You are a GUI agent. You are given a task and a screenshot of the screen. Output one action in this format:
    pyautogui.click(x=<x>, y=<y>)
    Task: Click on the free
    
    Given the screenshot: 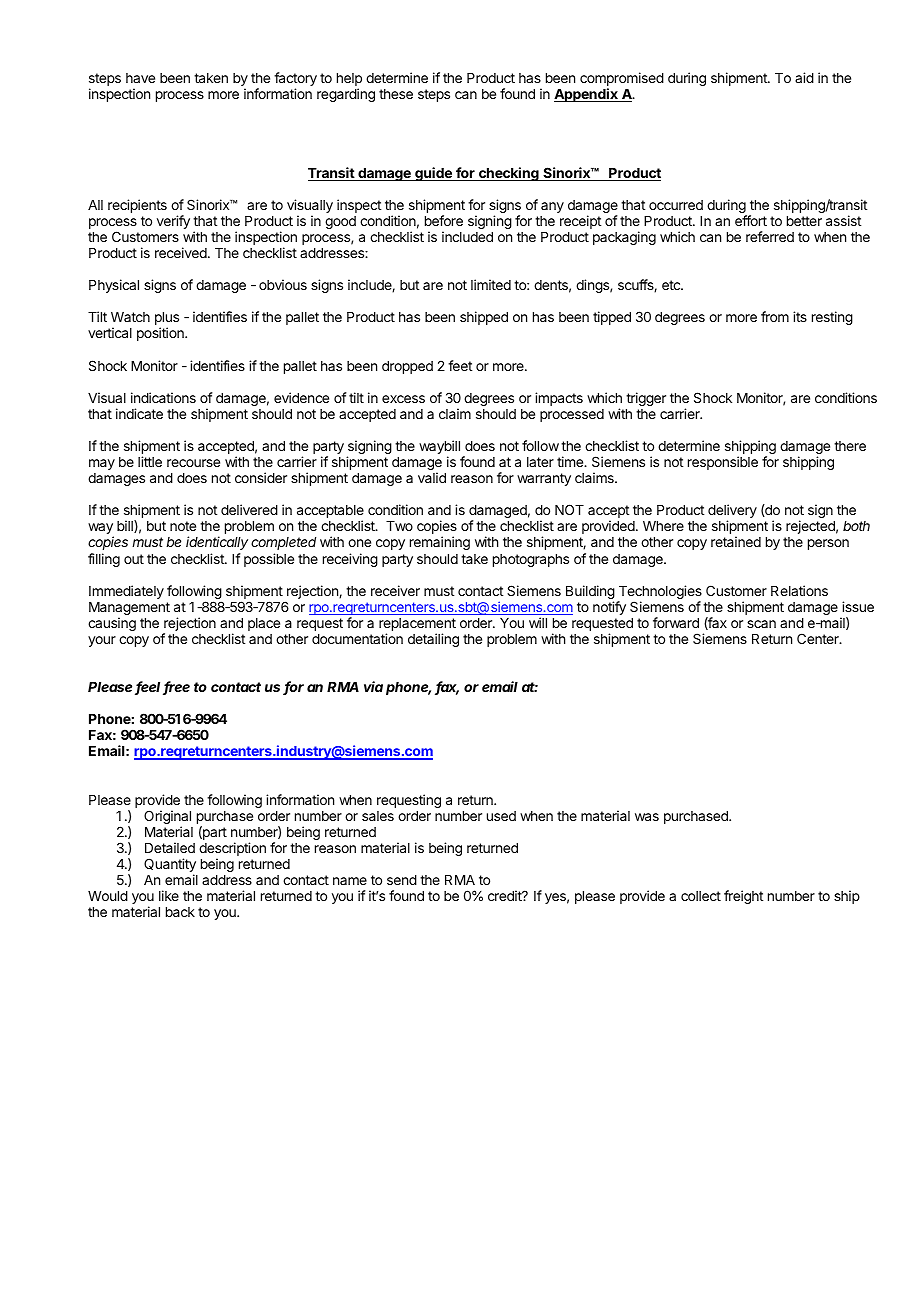 What is the action you would take?
    pyautogui.click(x=176, y=688)
